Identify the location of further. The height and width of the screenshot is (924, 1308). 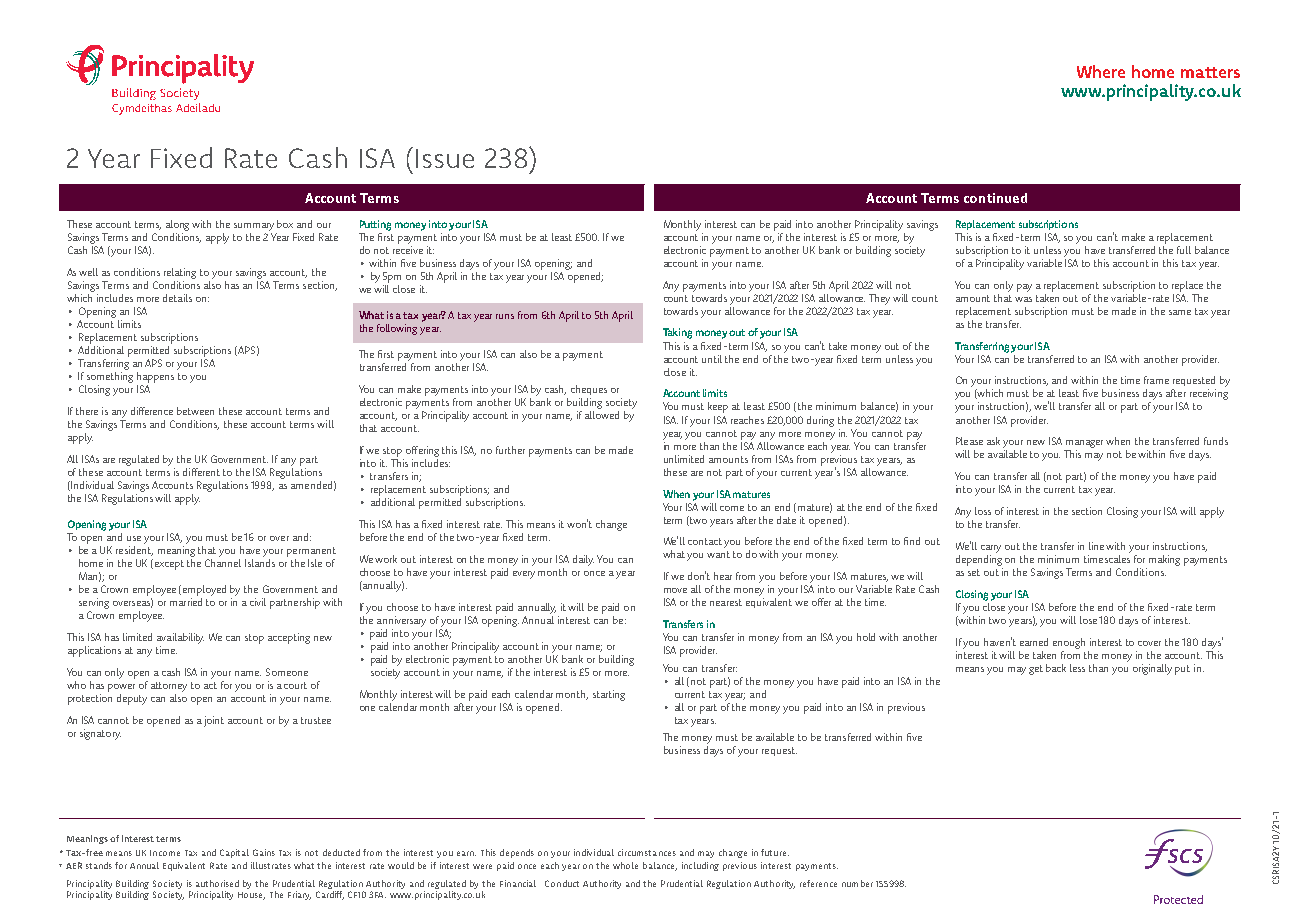
(510, 450).
